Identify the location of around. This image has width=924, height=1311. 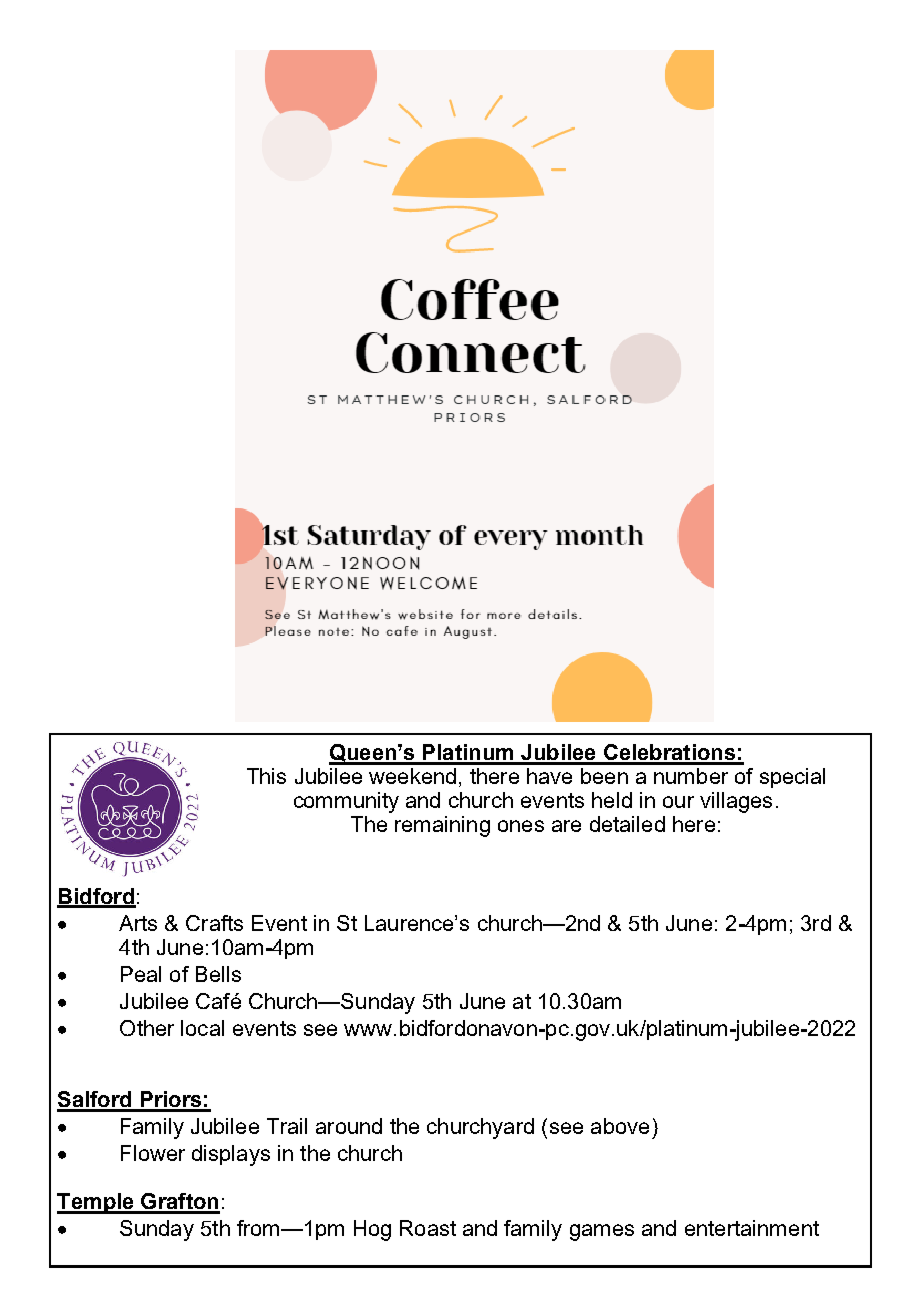
(349, 1126).
